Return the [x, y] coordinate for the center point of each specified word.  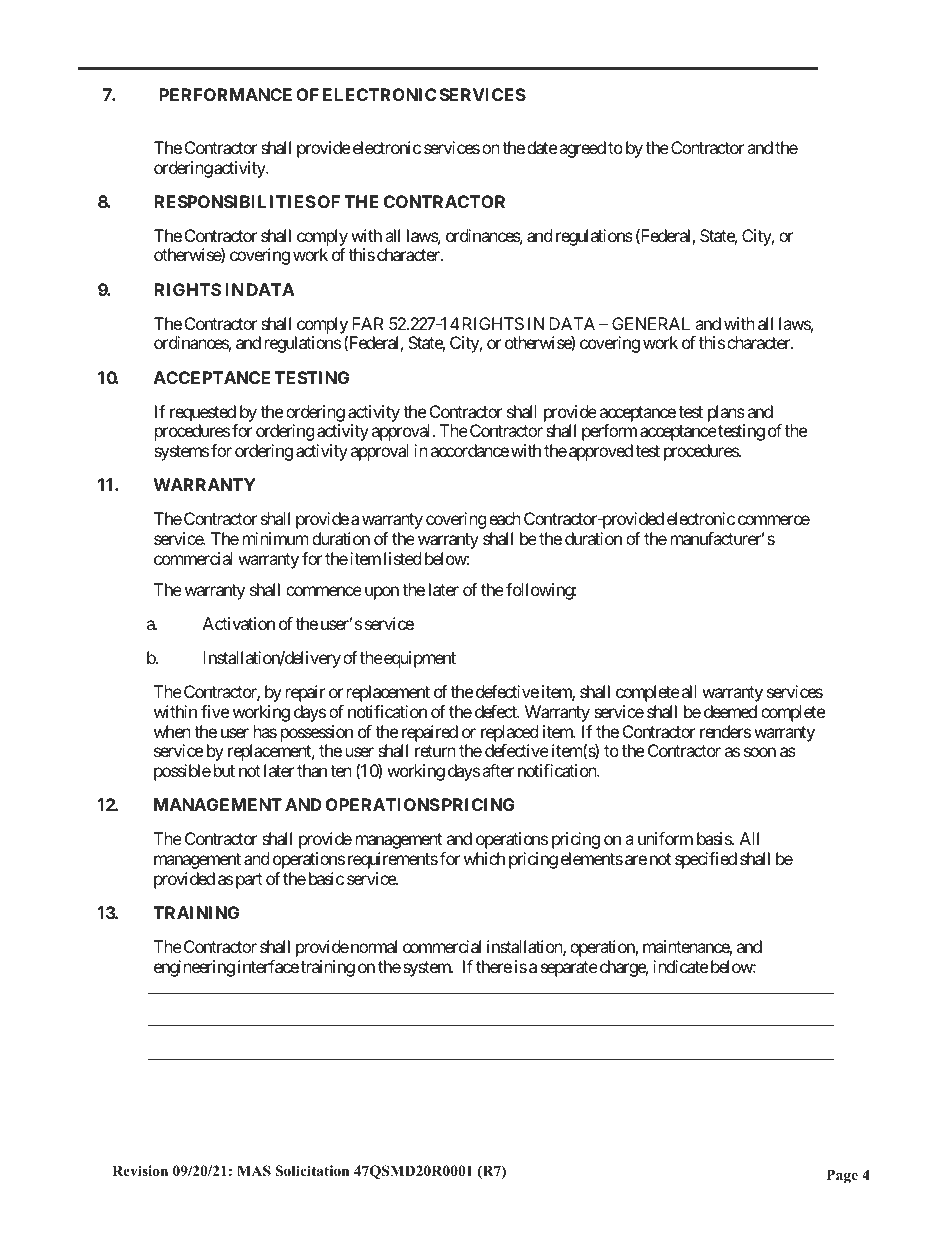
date [542, 147]
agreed [582, 149]
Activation [239, 623]
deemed [730, 711]
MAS [254, 1171]
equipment [419, 659]
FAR [368, 323]
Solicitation [312, 1171]
